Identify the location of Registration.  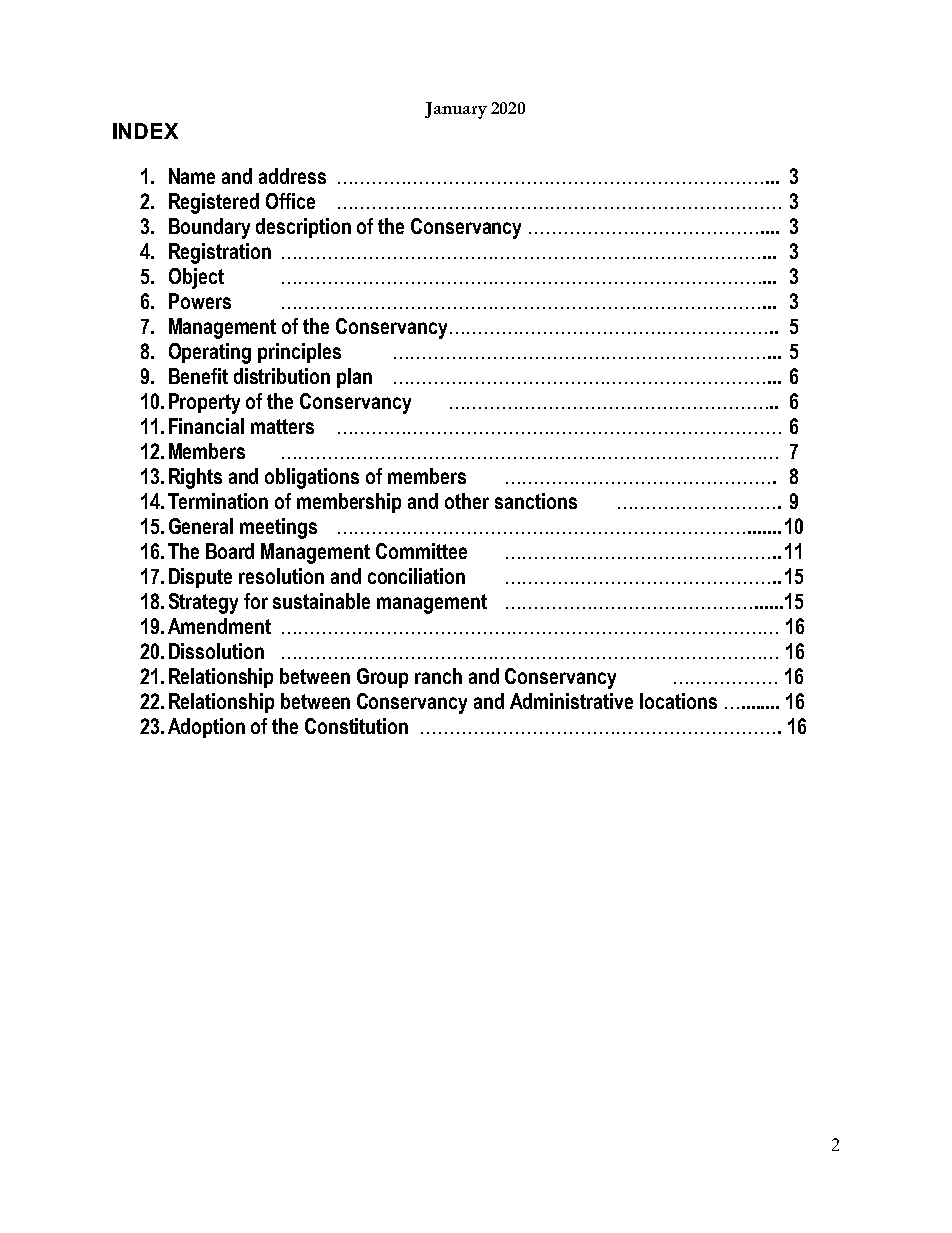
(220, 253).
